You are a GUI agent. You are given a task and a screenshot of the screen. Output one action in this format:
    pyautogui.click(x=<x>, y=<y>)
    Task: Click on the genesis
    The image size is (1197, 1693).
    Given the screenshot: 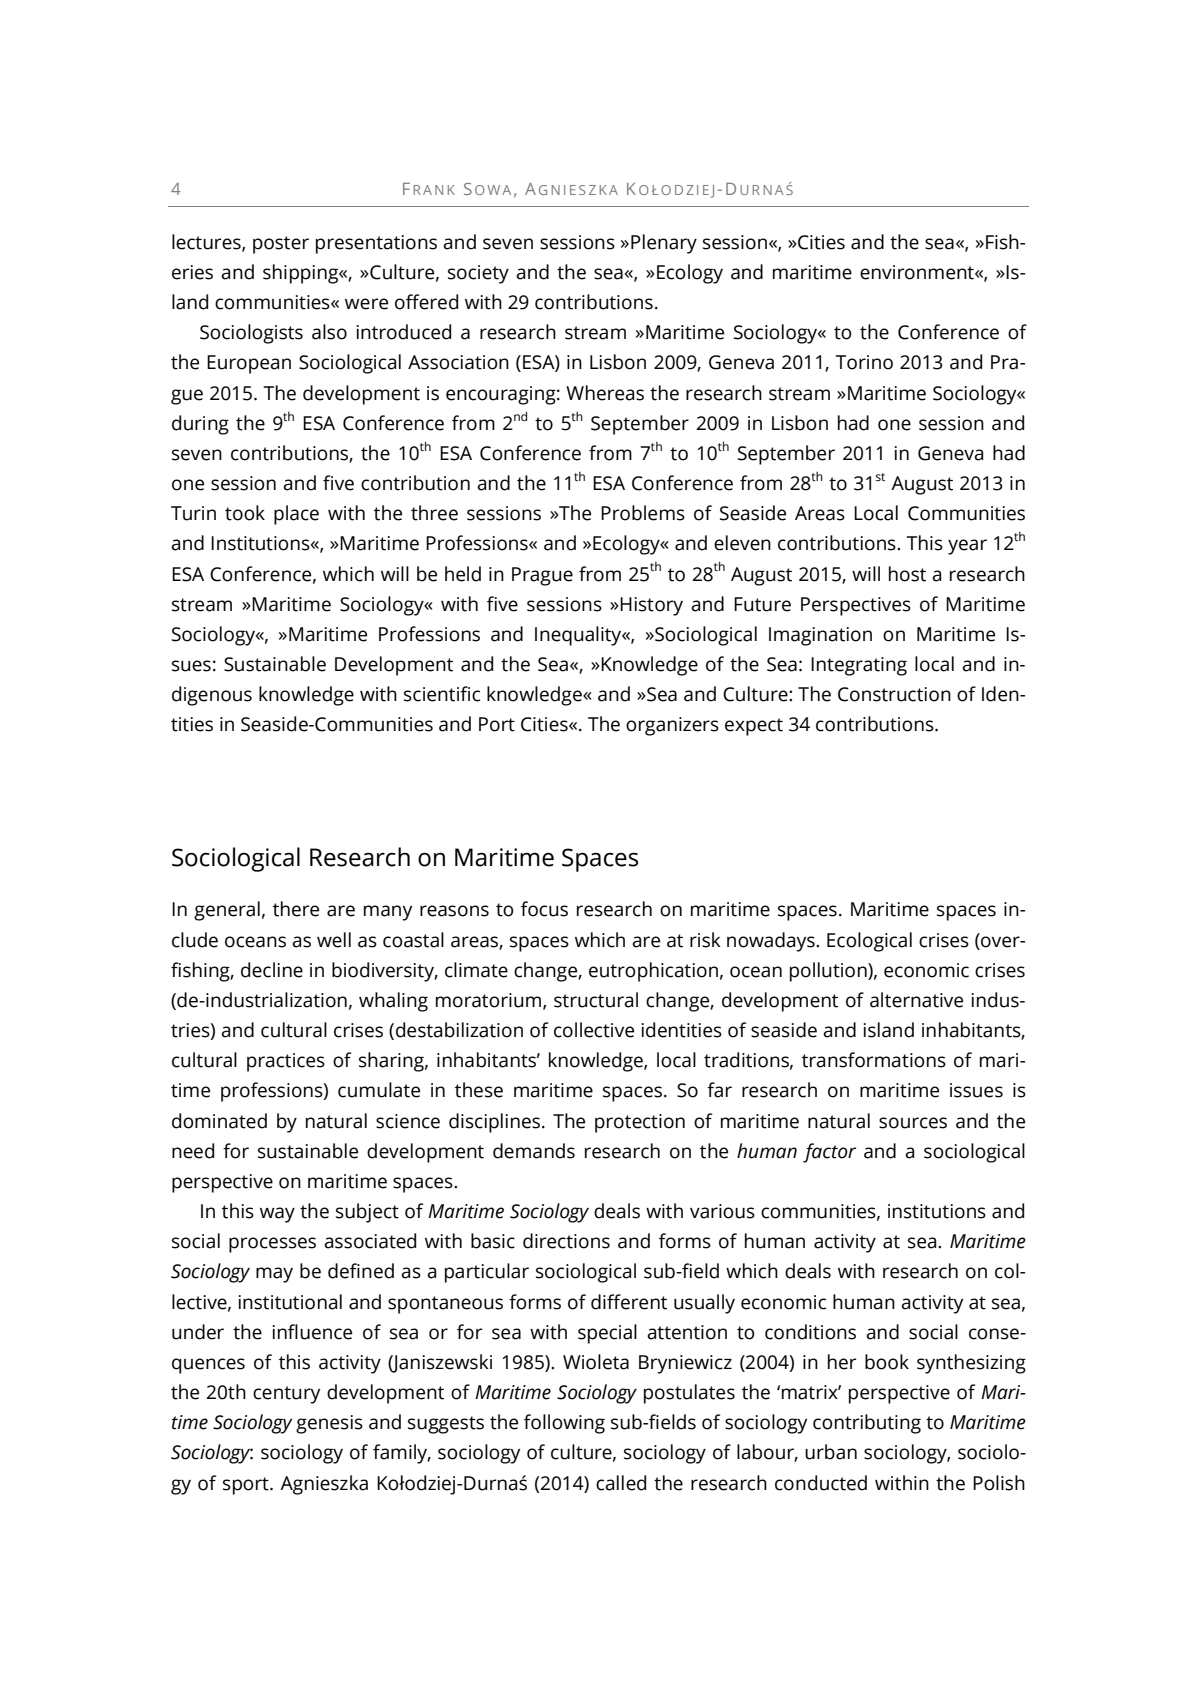 What is the action you would take?
    pyautogui.click(x=329, y=1424)
